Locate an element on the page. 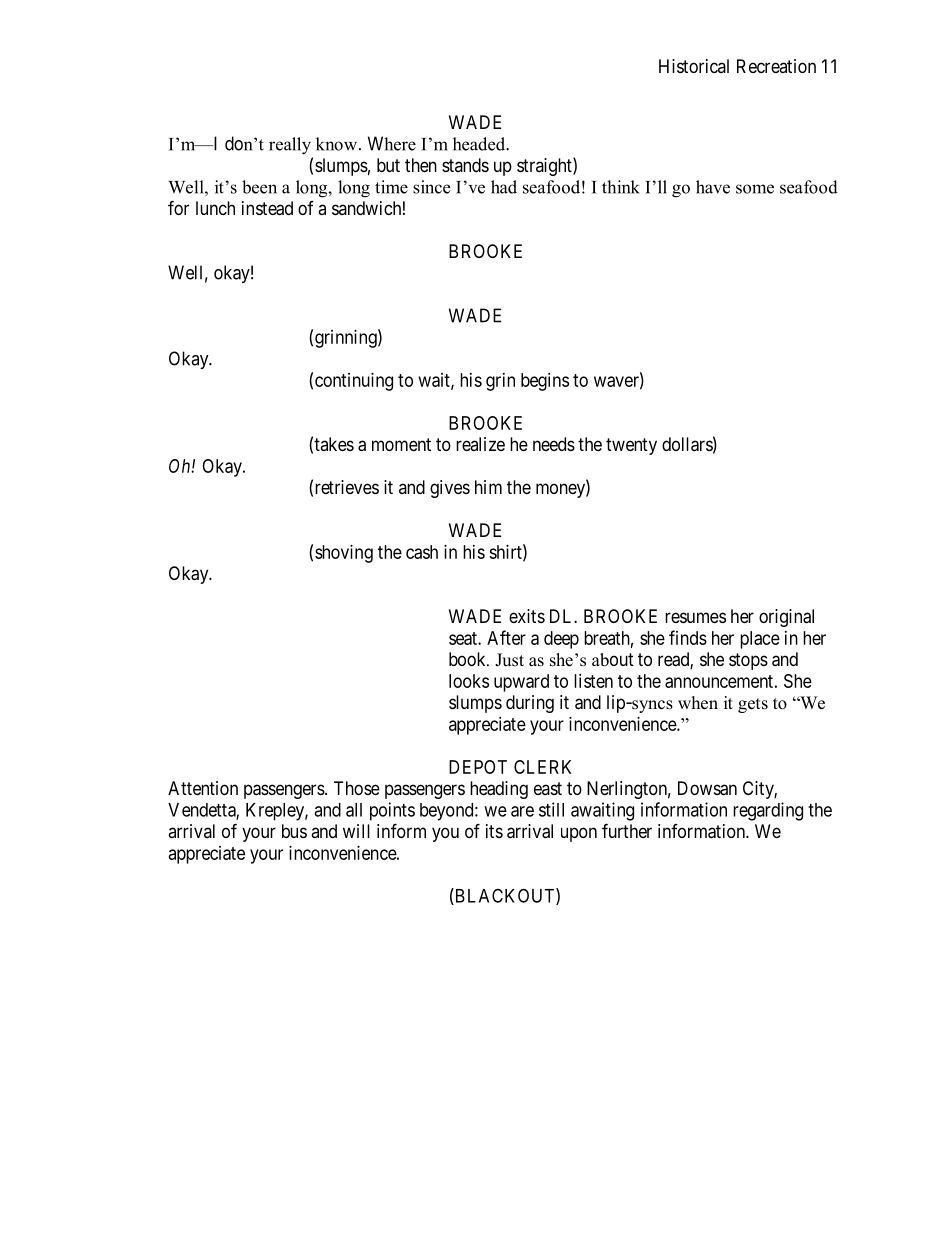 This image has width=952, height=1233. really is located at coordinates (290, 146).
